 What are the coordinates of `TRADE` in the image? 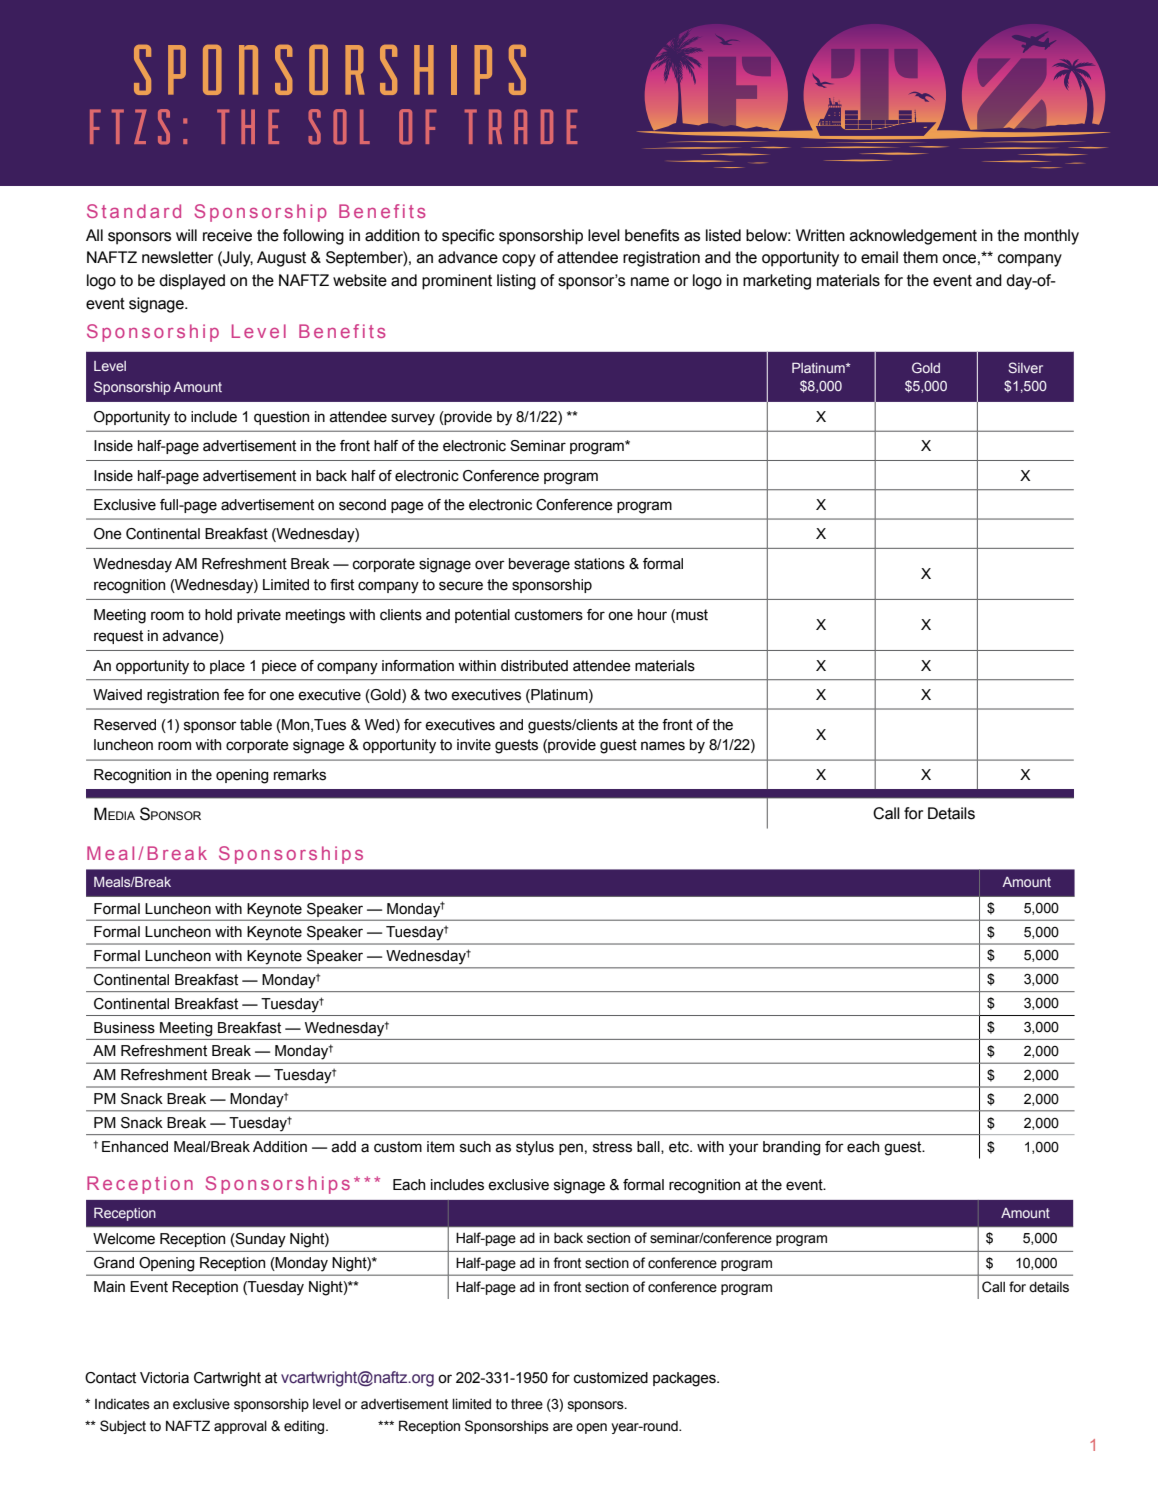 It's located at (521, 126).
